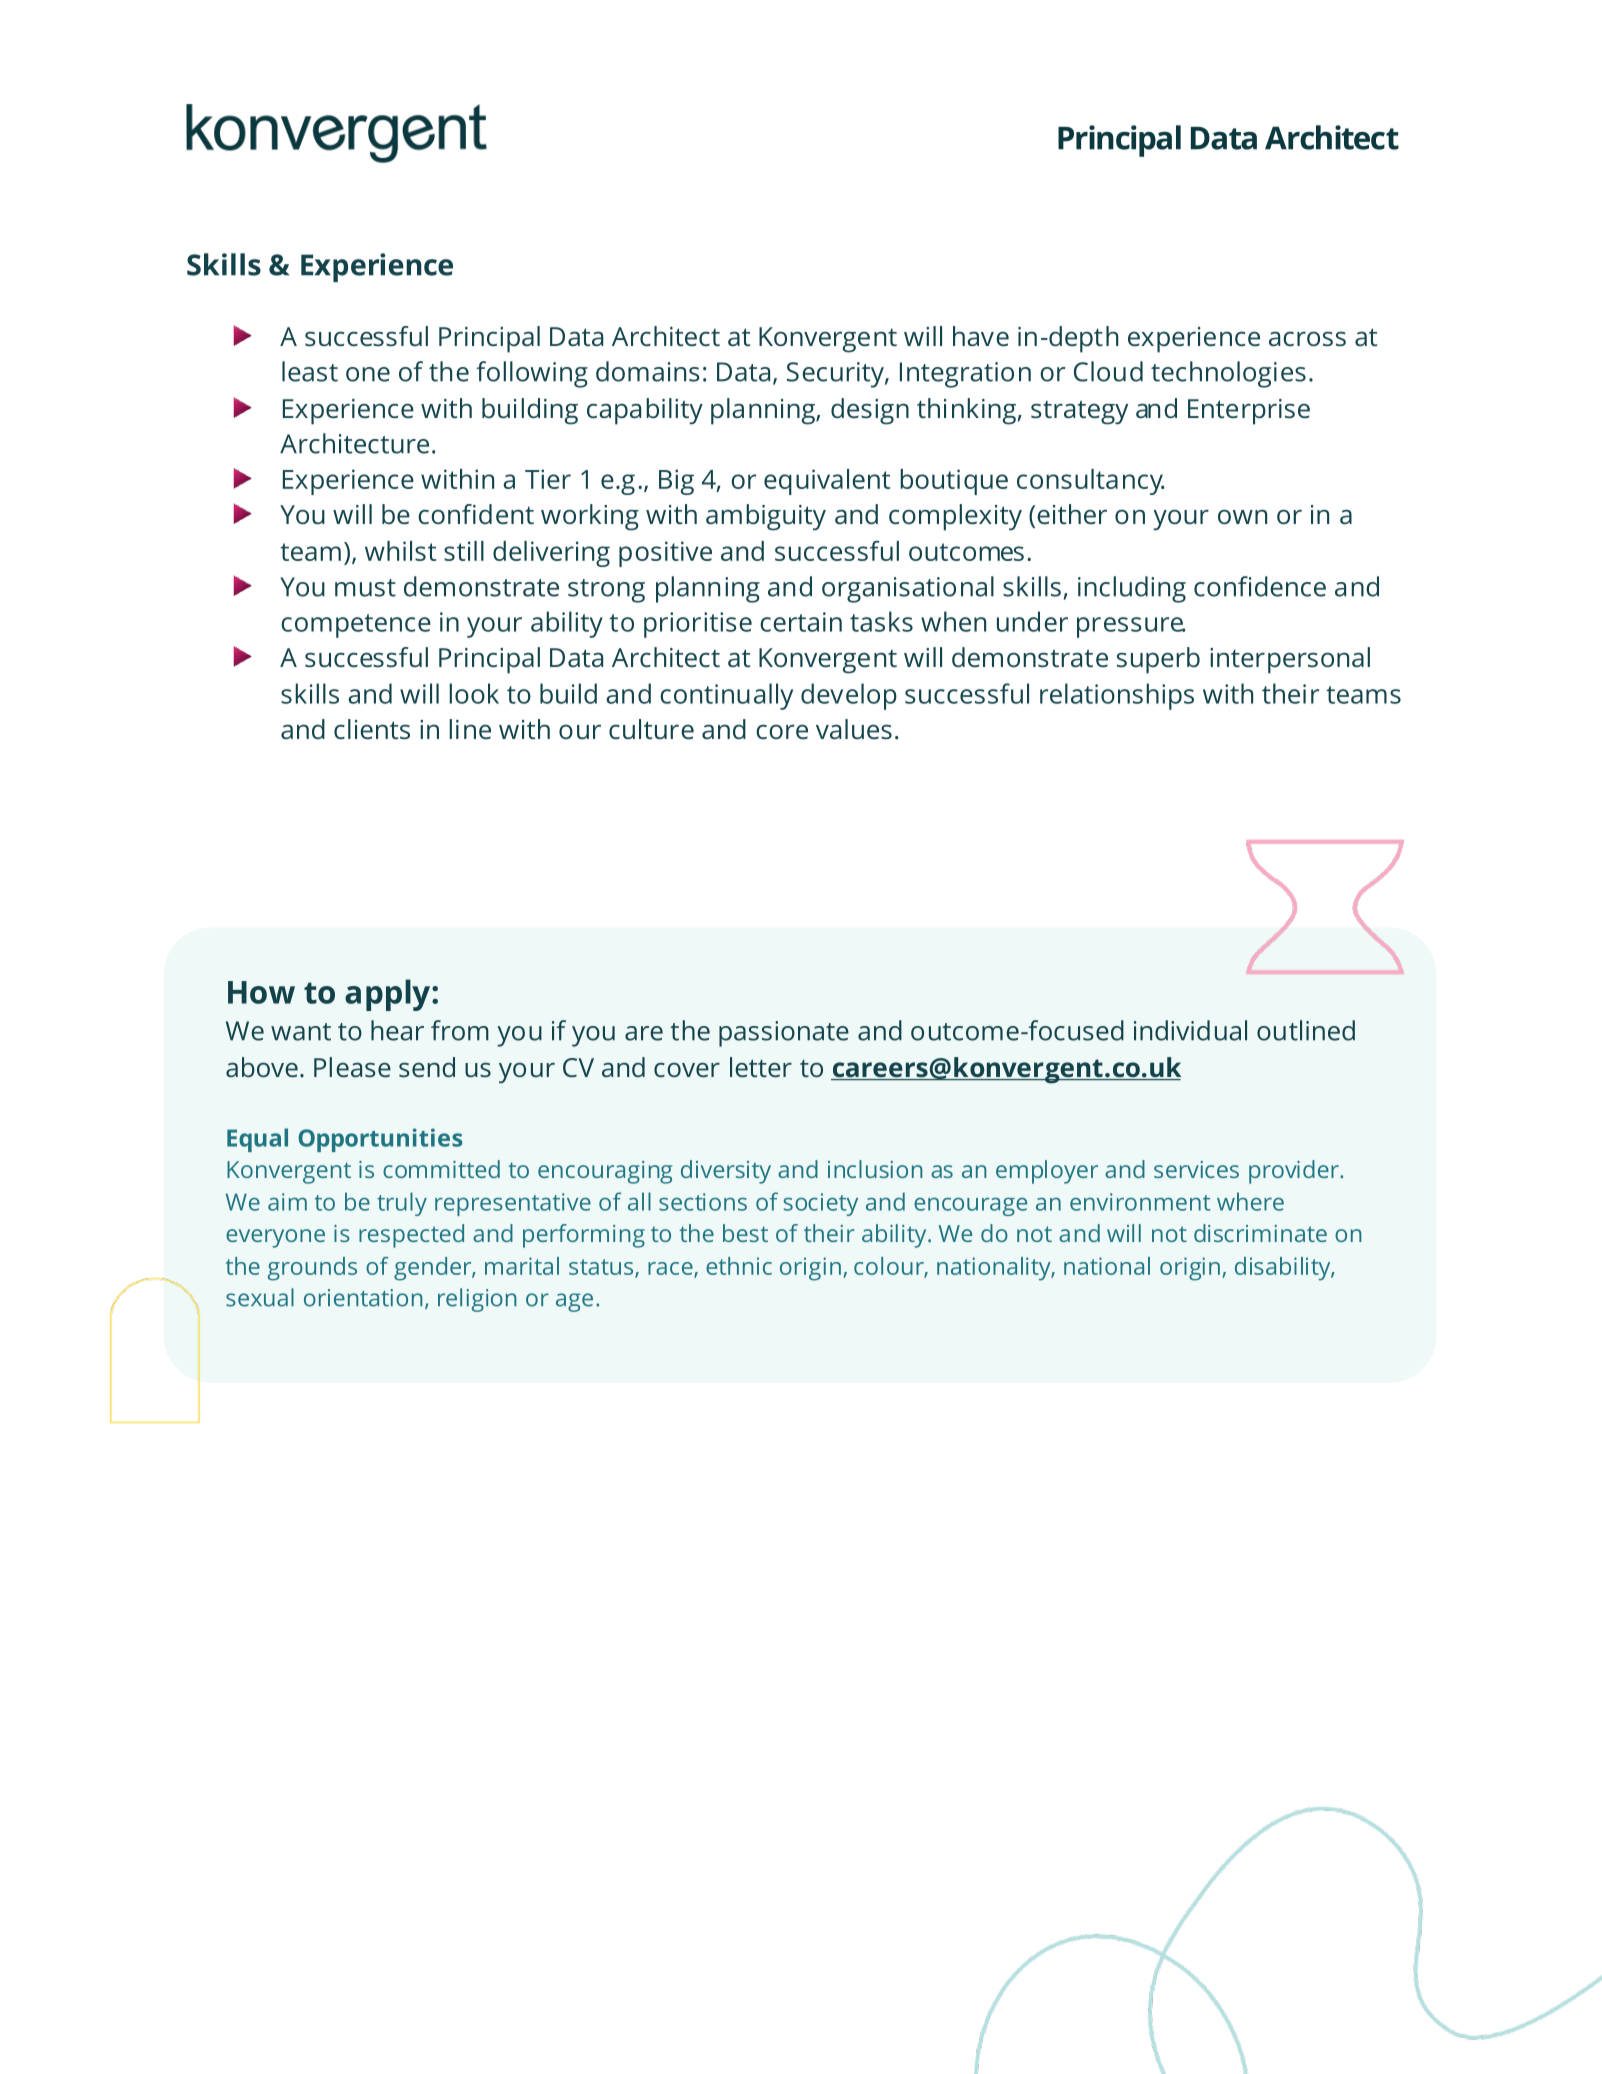 Image resolution: width=1602 pixels, height=2074 pixels. Describe the element at coordinates (389, 995) in the image. I see `apply` at that location.
